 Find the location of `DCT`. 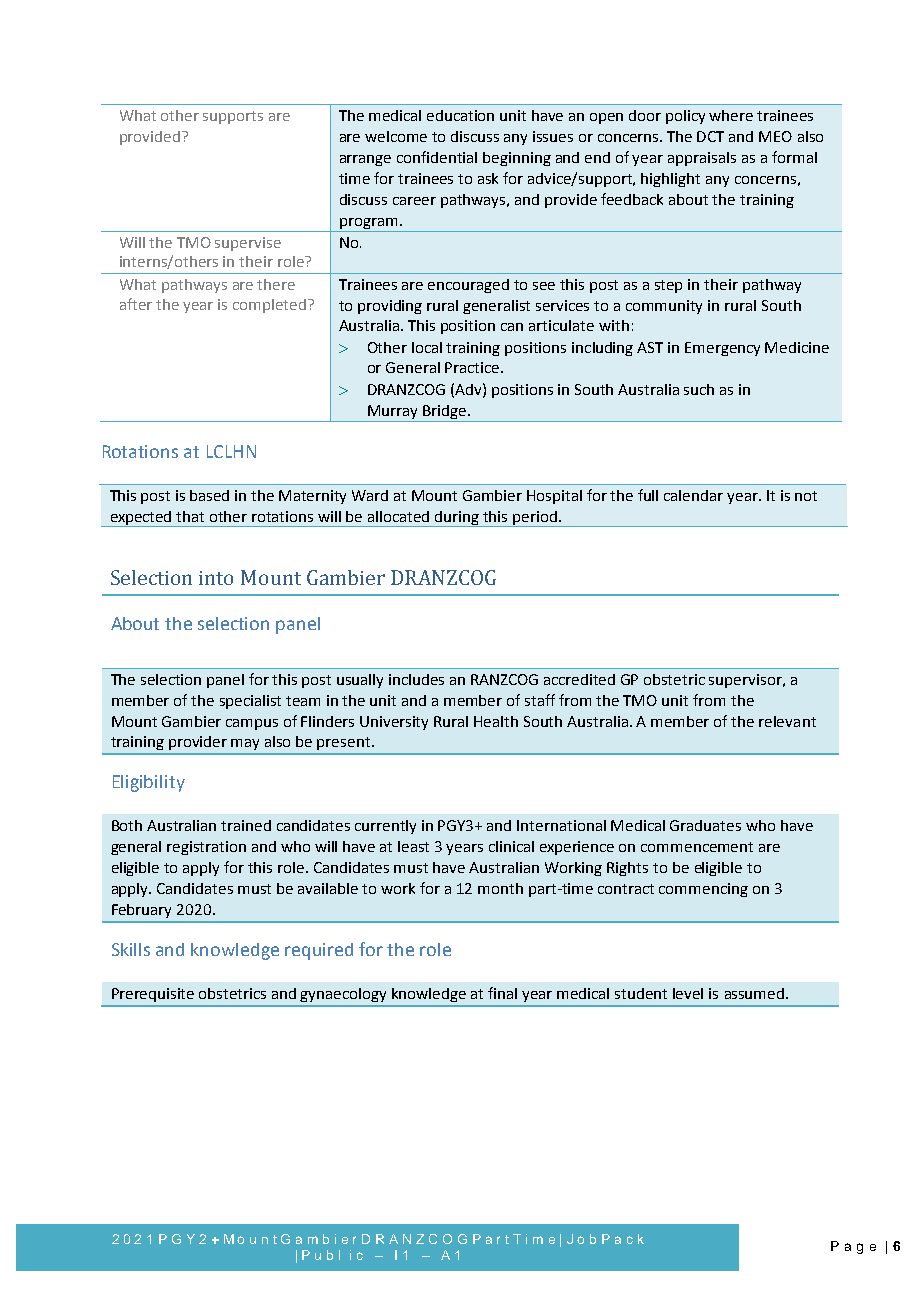

DCT is located at coordinates (710, 136).
